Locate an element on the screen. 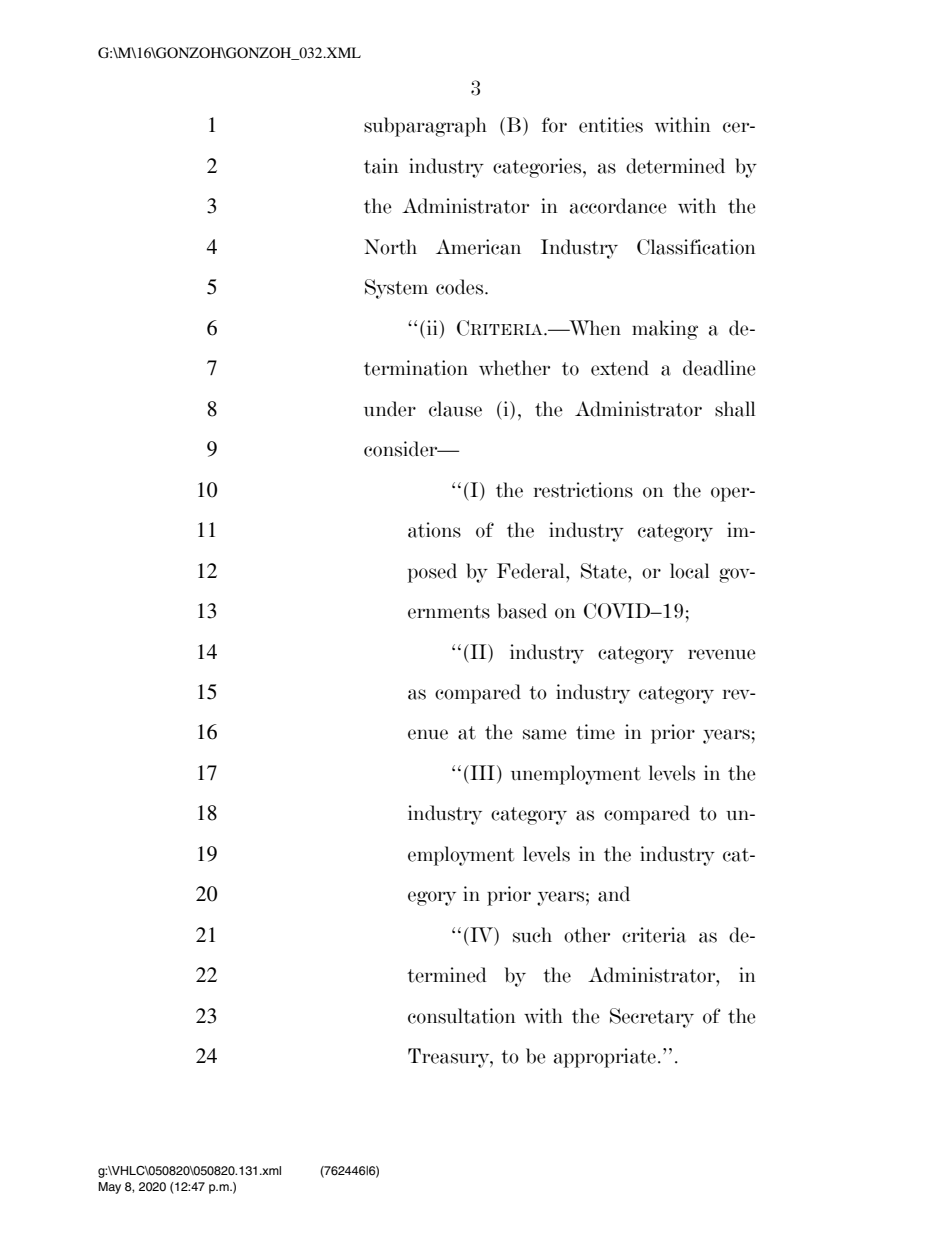 This screenshot has width=952, height=1233. Classification is located at coordinates (696, 247).
